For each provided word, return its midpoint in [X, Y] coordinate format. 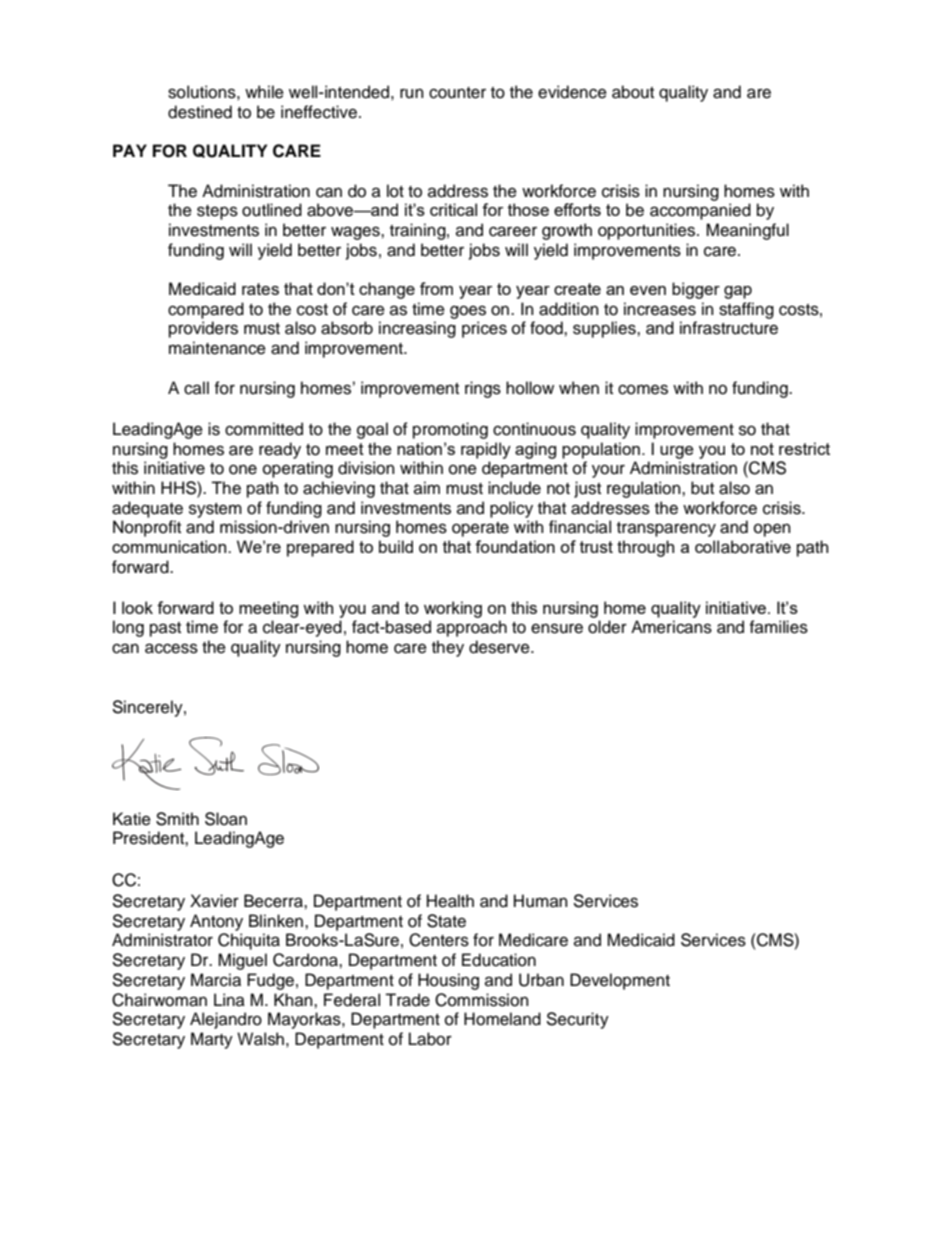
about [633, 92]
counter [457, 93]
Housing [448, 981]
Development [620, 981]
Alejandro [226, 1020]
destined [200, 112]
